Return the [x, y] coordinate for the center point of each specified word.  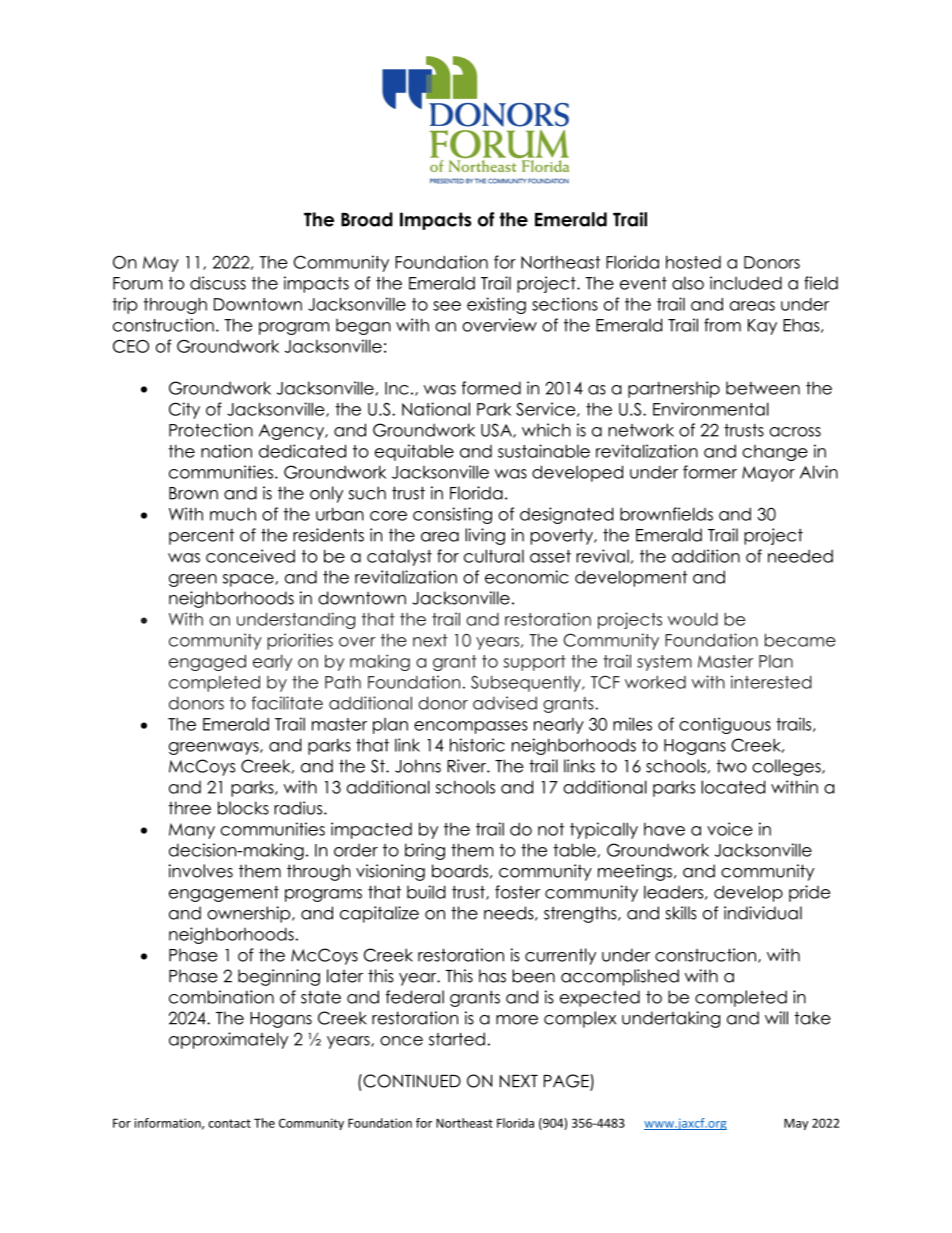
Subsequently [527, 683]
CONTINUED [411, 1081]
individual [763, 913]
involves [201, 871]
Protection [211, 430]
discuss [218, 283]
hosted [693, 262]
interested [771, 682]
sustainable [544, 451]
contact [229, 1123]
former [710, 472]
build [426, 892]
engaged [207, 663]
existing [496, 305]
